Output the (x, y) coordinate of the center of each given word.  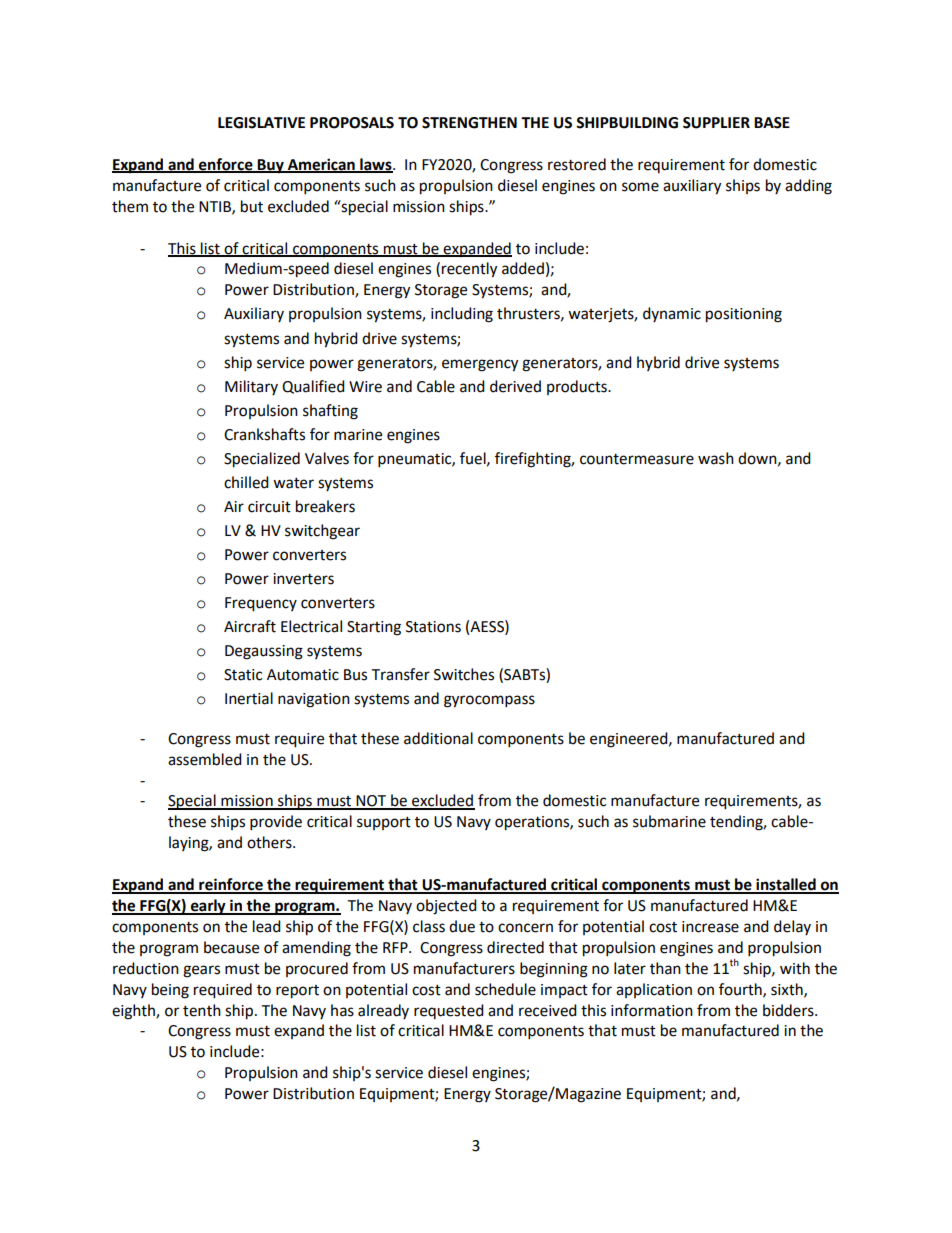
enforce (226, 165)
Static (243, 675)
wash (716, 458)
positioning (744, 315)
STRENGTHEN (469, 123)
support (384, 823)
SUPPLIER (716, 123)
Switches (464, 674)
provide (276, 823)
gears (201, 971)
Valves (327, 458)
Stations (433, 627)
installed (786, 885)
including (462, 315)
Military (251, 387)
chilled (246, 482)
